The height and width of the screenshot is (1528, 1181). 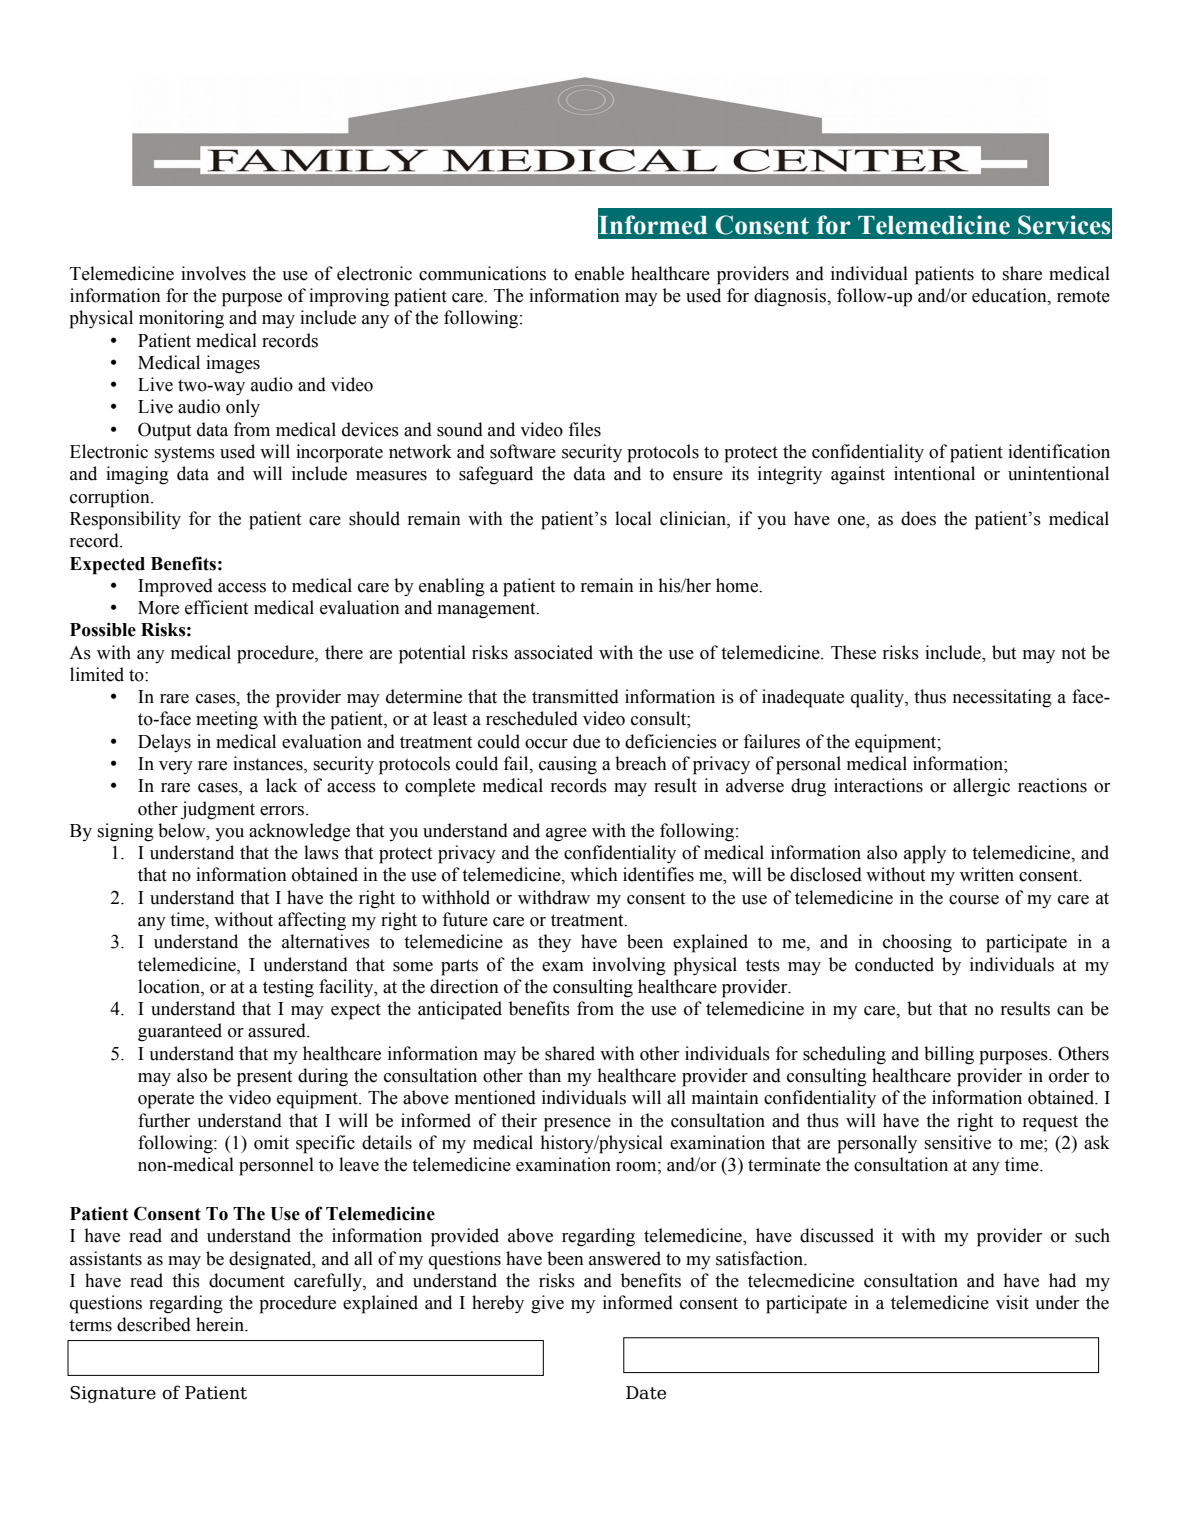 I want to click on judgment, so click(x=218, y=810).
